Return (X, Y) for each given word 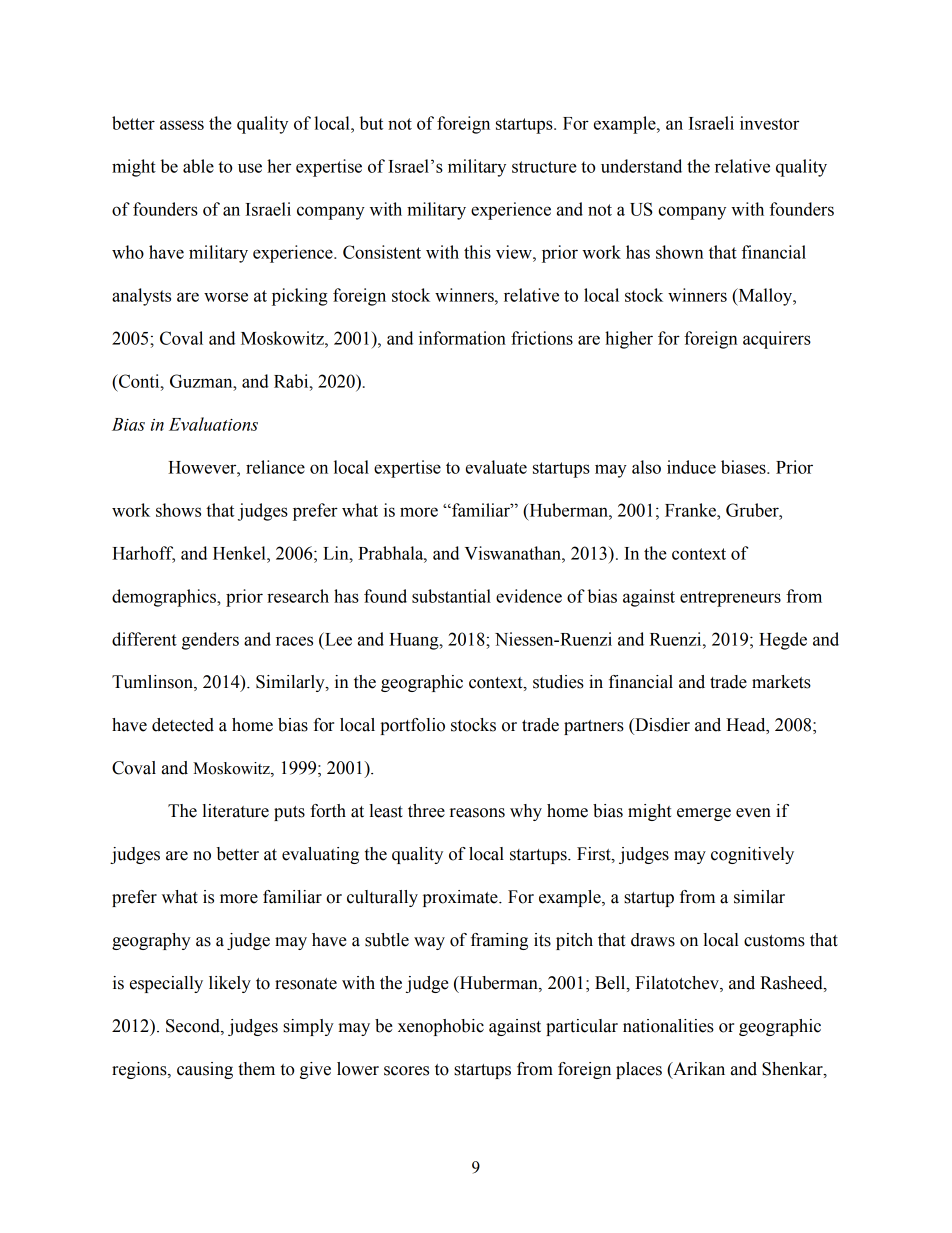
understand (641, 166)
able (198, 166)
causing (205, 1070)
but (371, 123)
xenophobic (441, 1027)
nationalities (668, 1026)
